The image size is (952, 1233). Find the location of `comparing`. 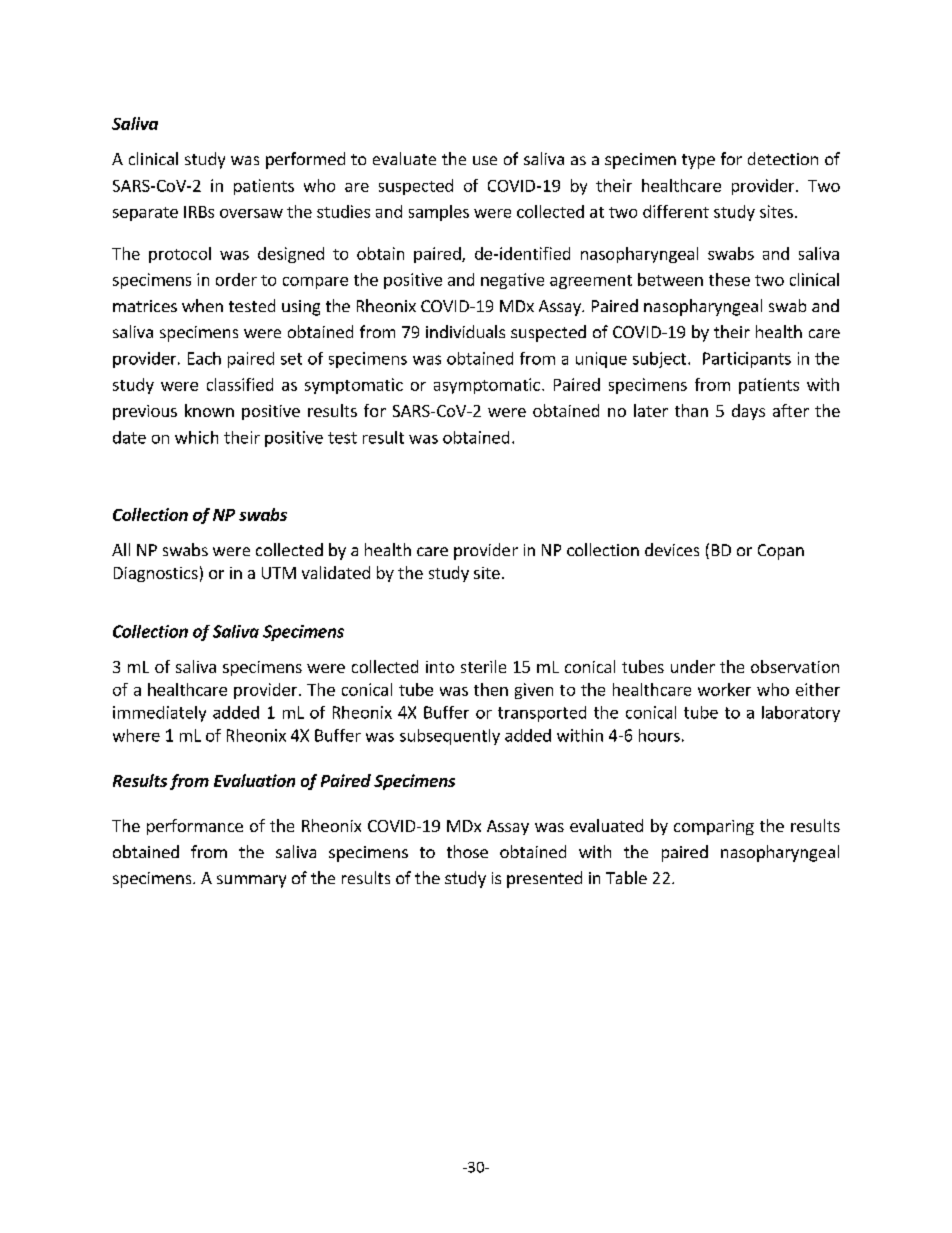

comparing is located at coordinates (714, 827).
